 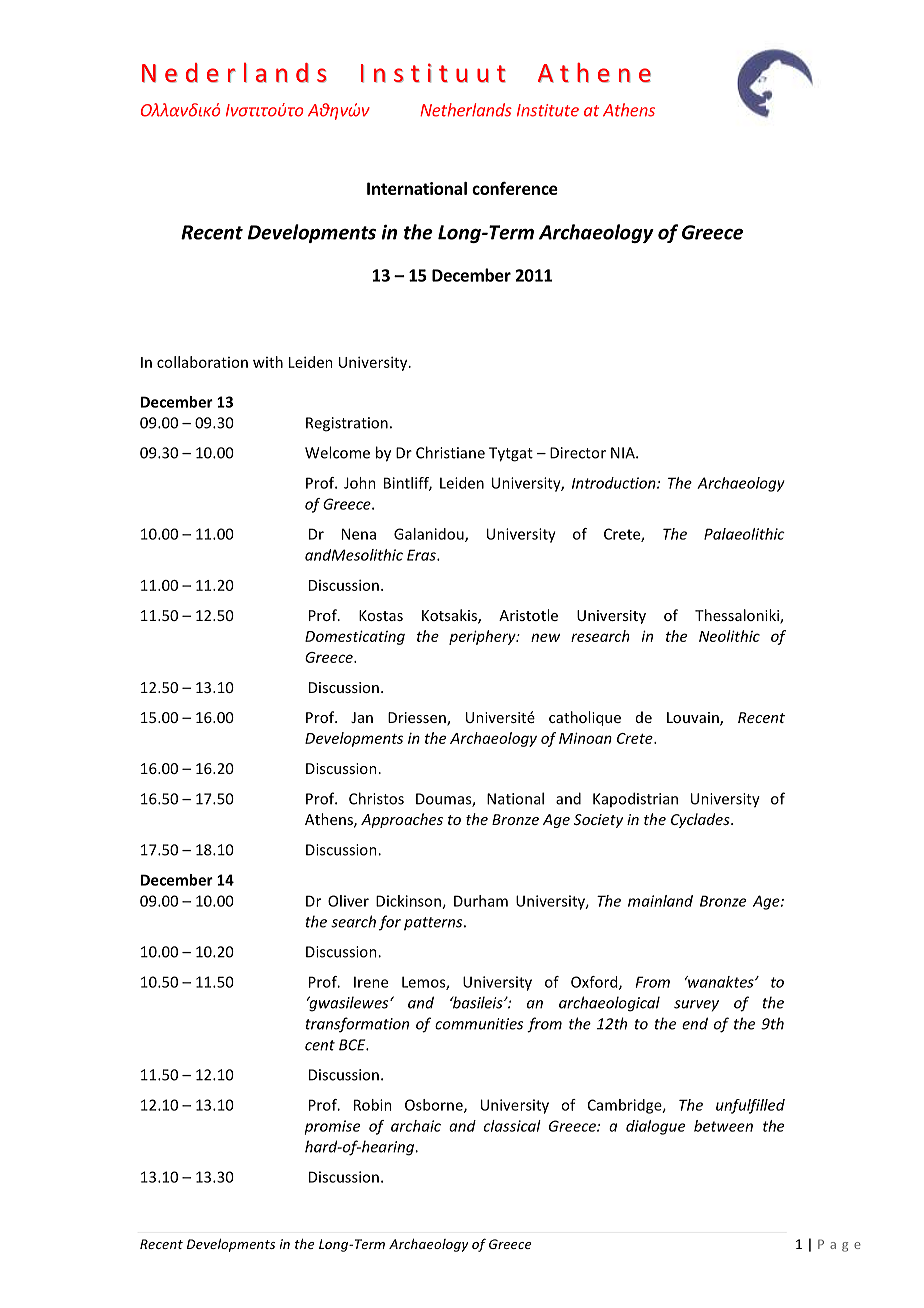 I want to click on promise, so click(x=332, y=1127).
